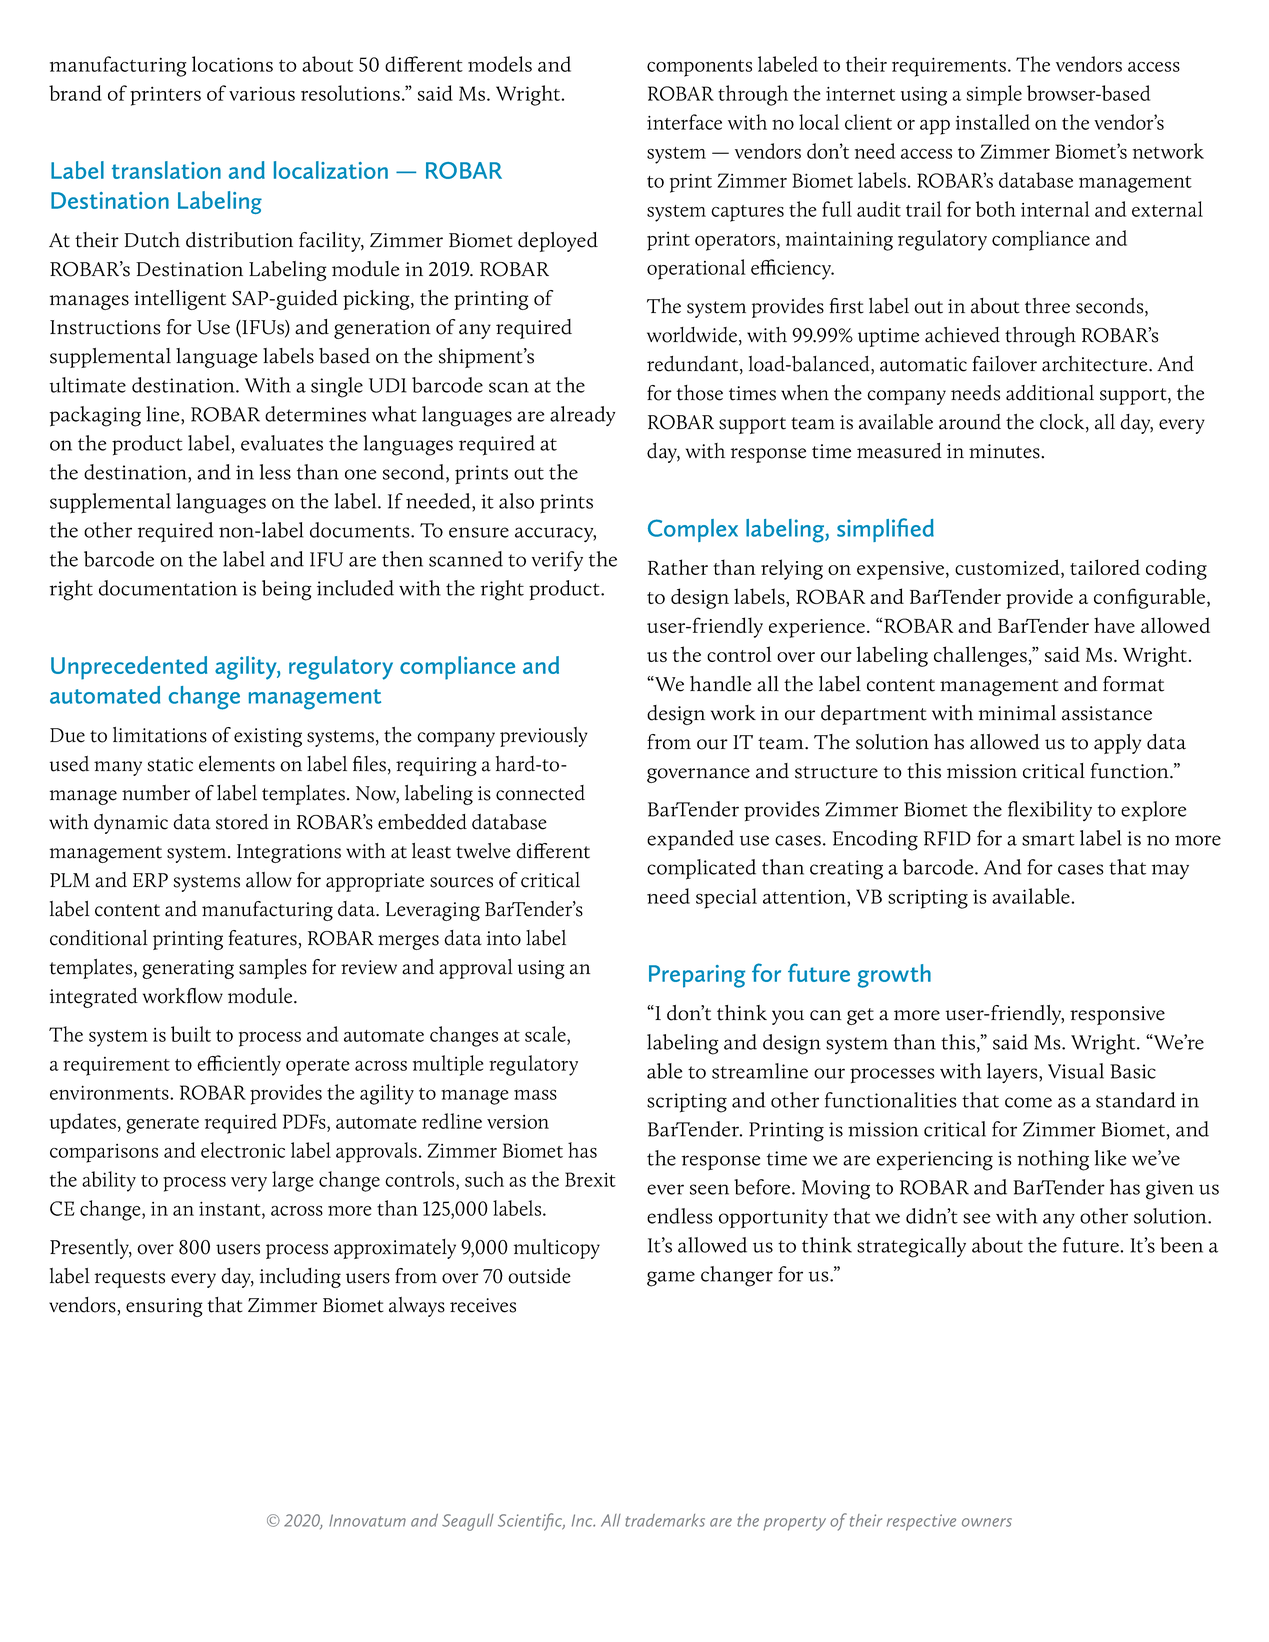 This document has height=1642, width=1269. What do you see at coordinates (262, 93) in the document?
I see `various` at bounding box center [262, 93].
